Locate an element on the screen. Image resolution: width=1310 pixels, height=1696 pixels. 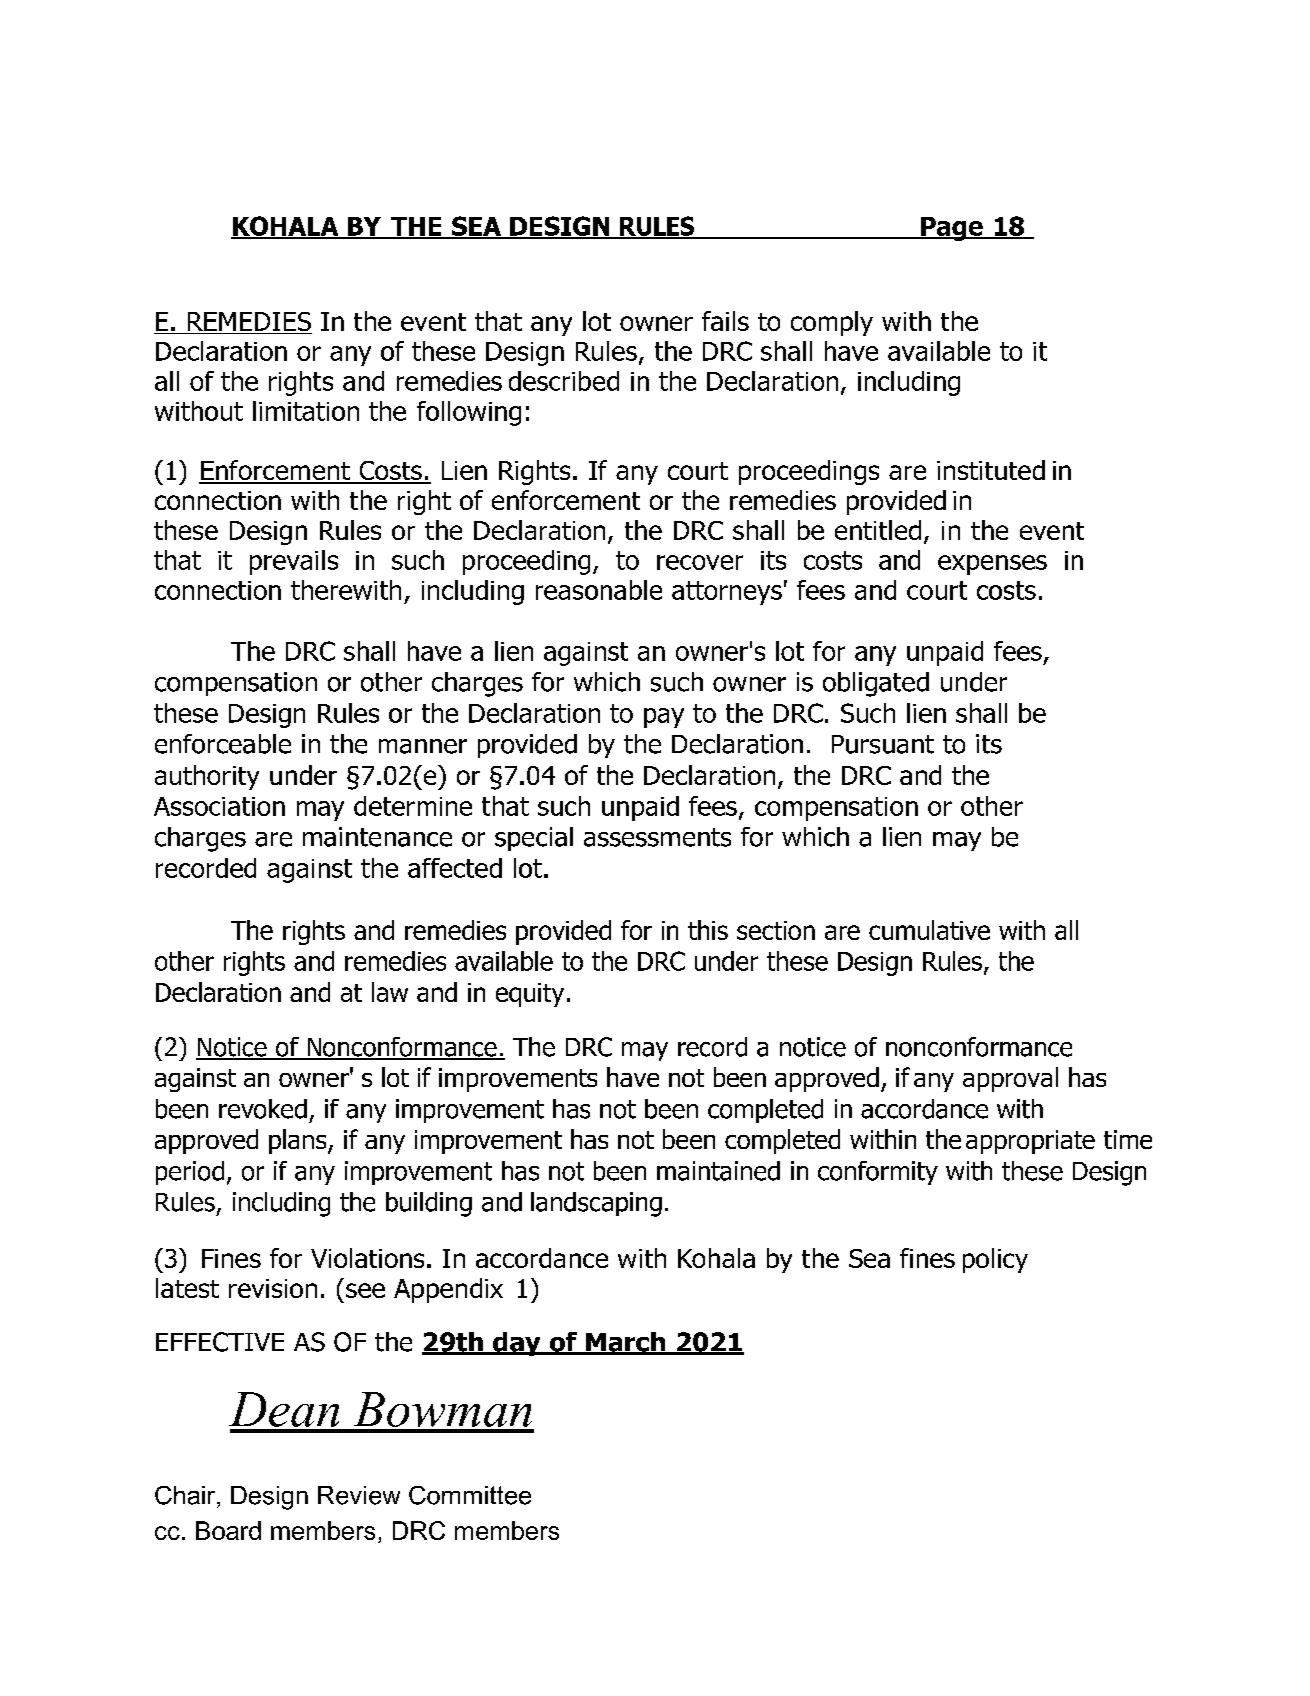
limitation is located at coordinates (306, 411).
